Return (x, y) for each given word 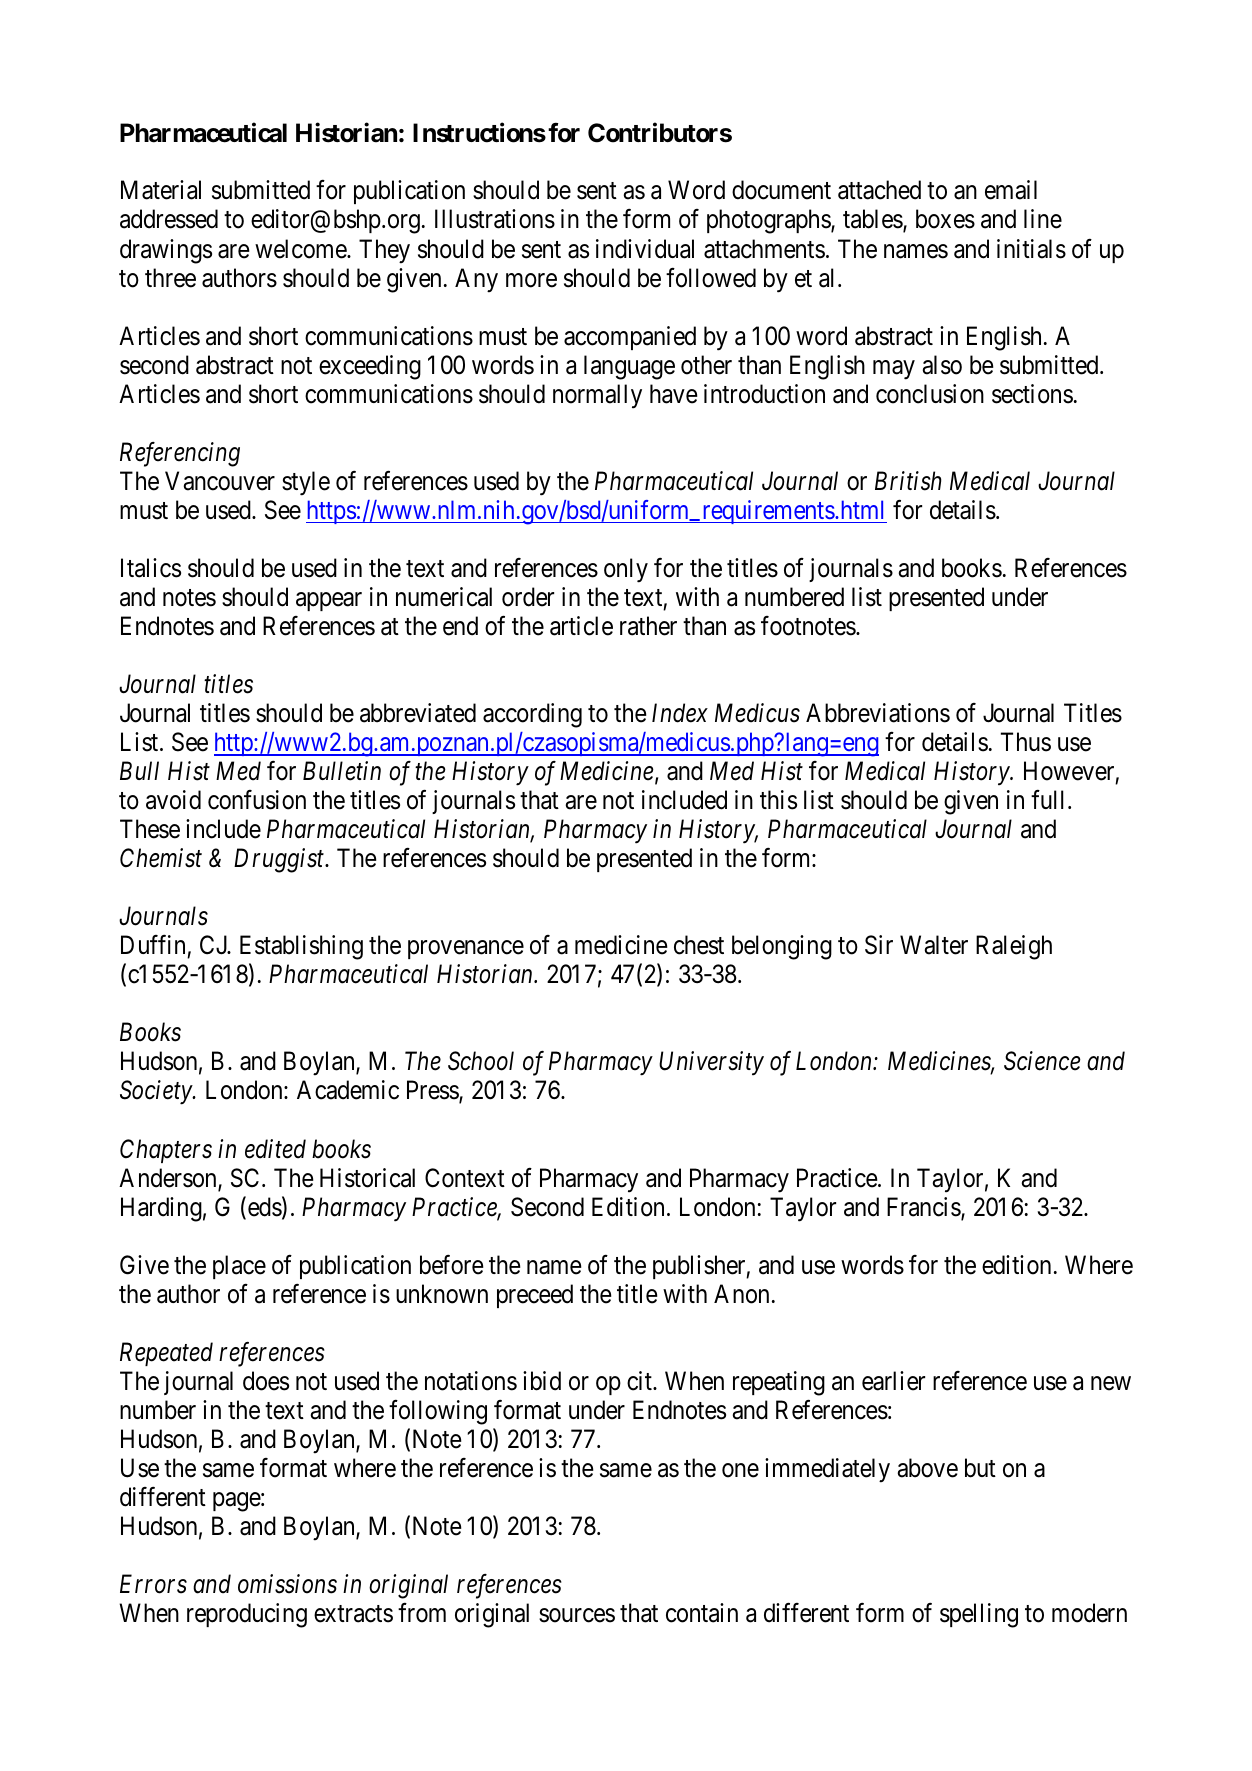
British (908, 481)
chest (699, 945)
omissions (287, 1584)
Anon (741, 1294)
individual (645, 249)
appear (329, 601)
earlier (893, 1381)
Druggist (280, 861)
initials (1031, 249)
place (239, 1267)
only (626, 570)
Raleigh (1014, 947)
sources (577, 1615)
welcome (301, 249)
